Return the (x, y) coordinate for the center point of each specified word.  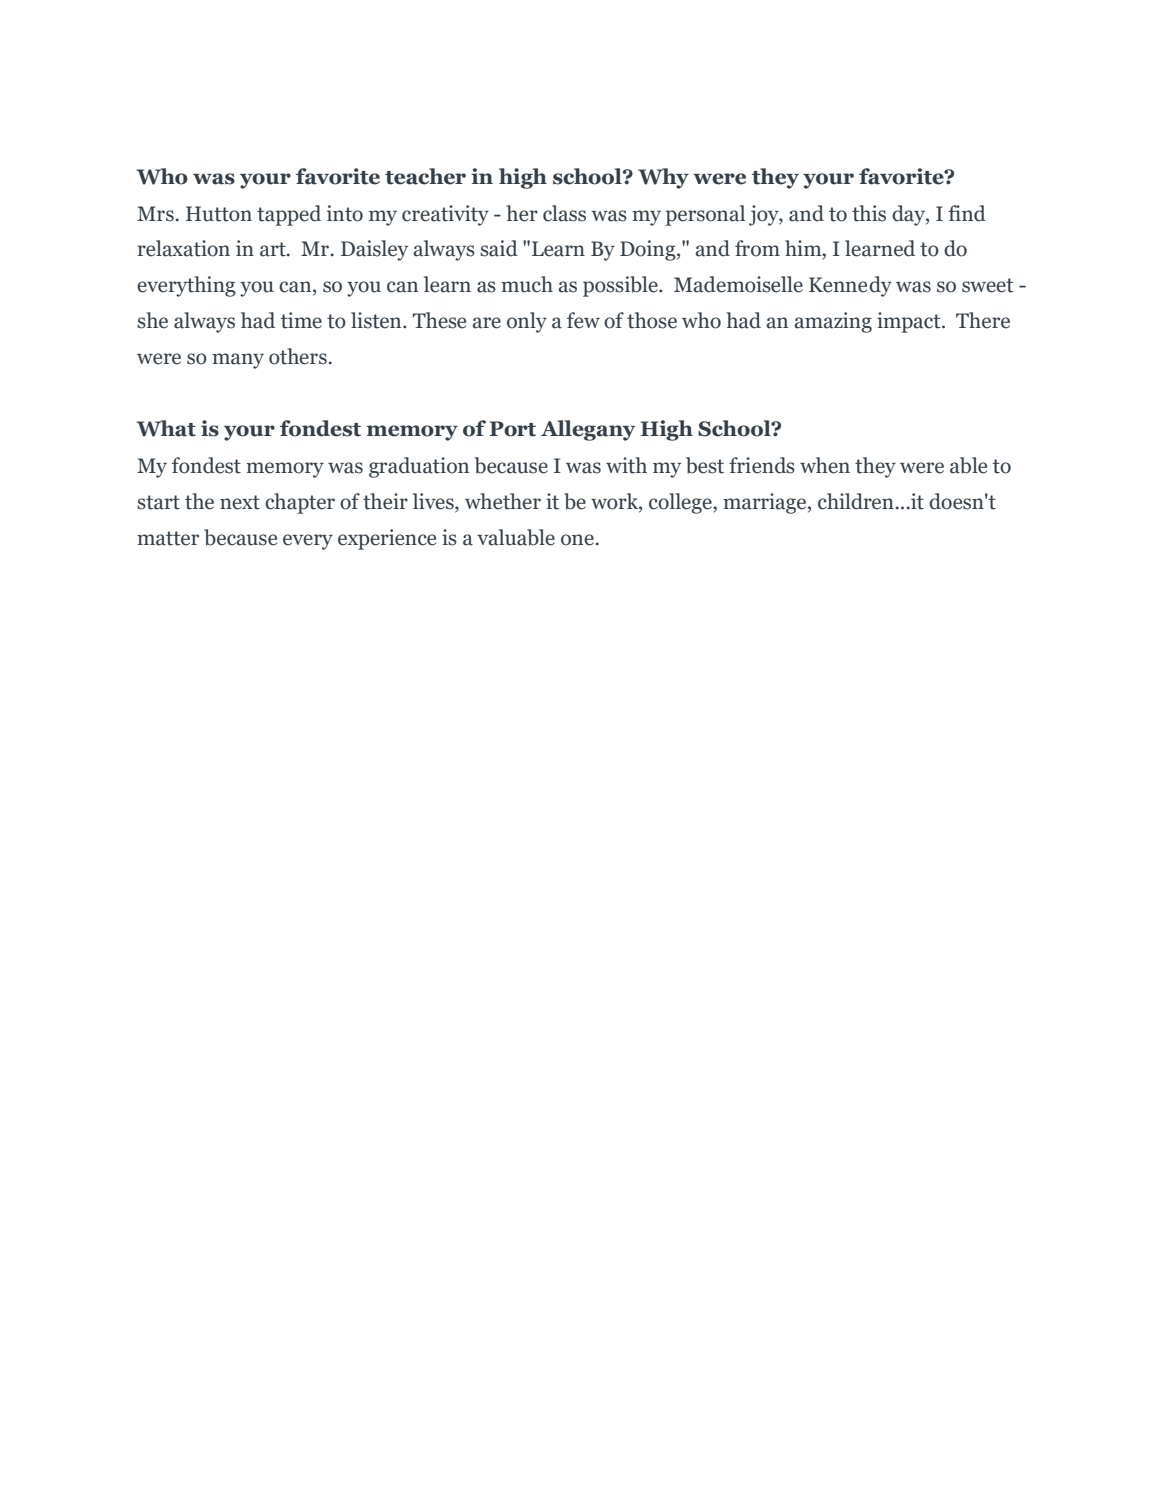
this (869, 213)
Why (663, 178)
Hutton (219, 214)
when (825, 465)
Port (512, 429)
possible (621, 286)
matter (168, 538)
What (166, 428)
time (301, 320)
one (577, 540)
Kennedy (850, 286)
